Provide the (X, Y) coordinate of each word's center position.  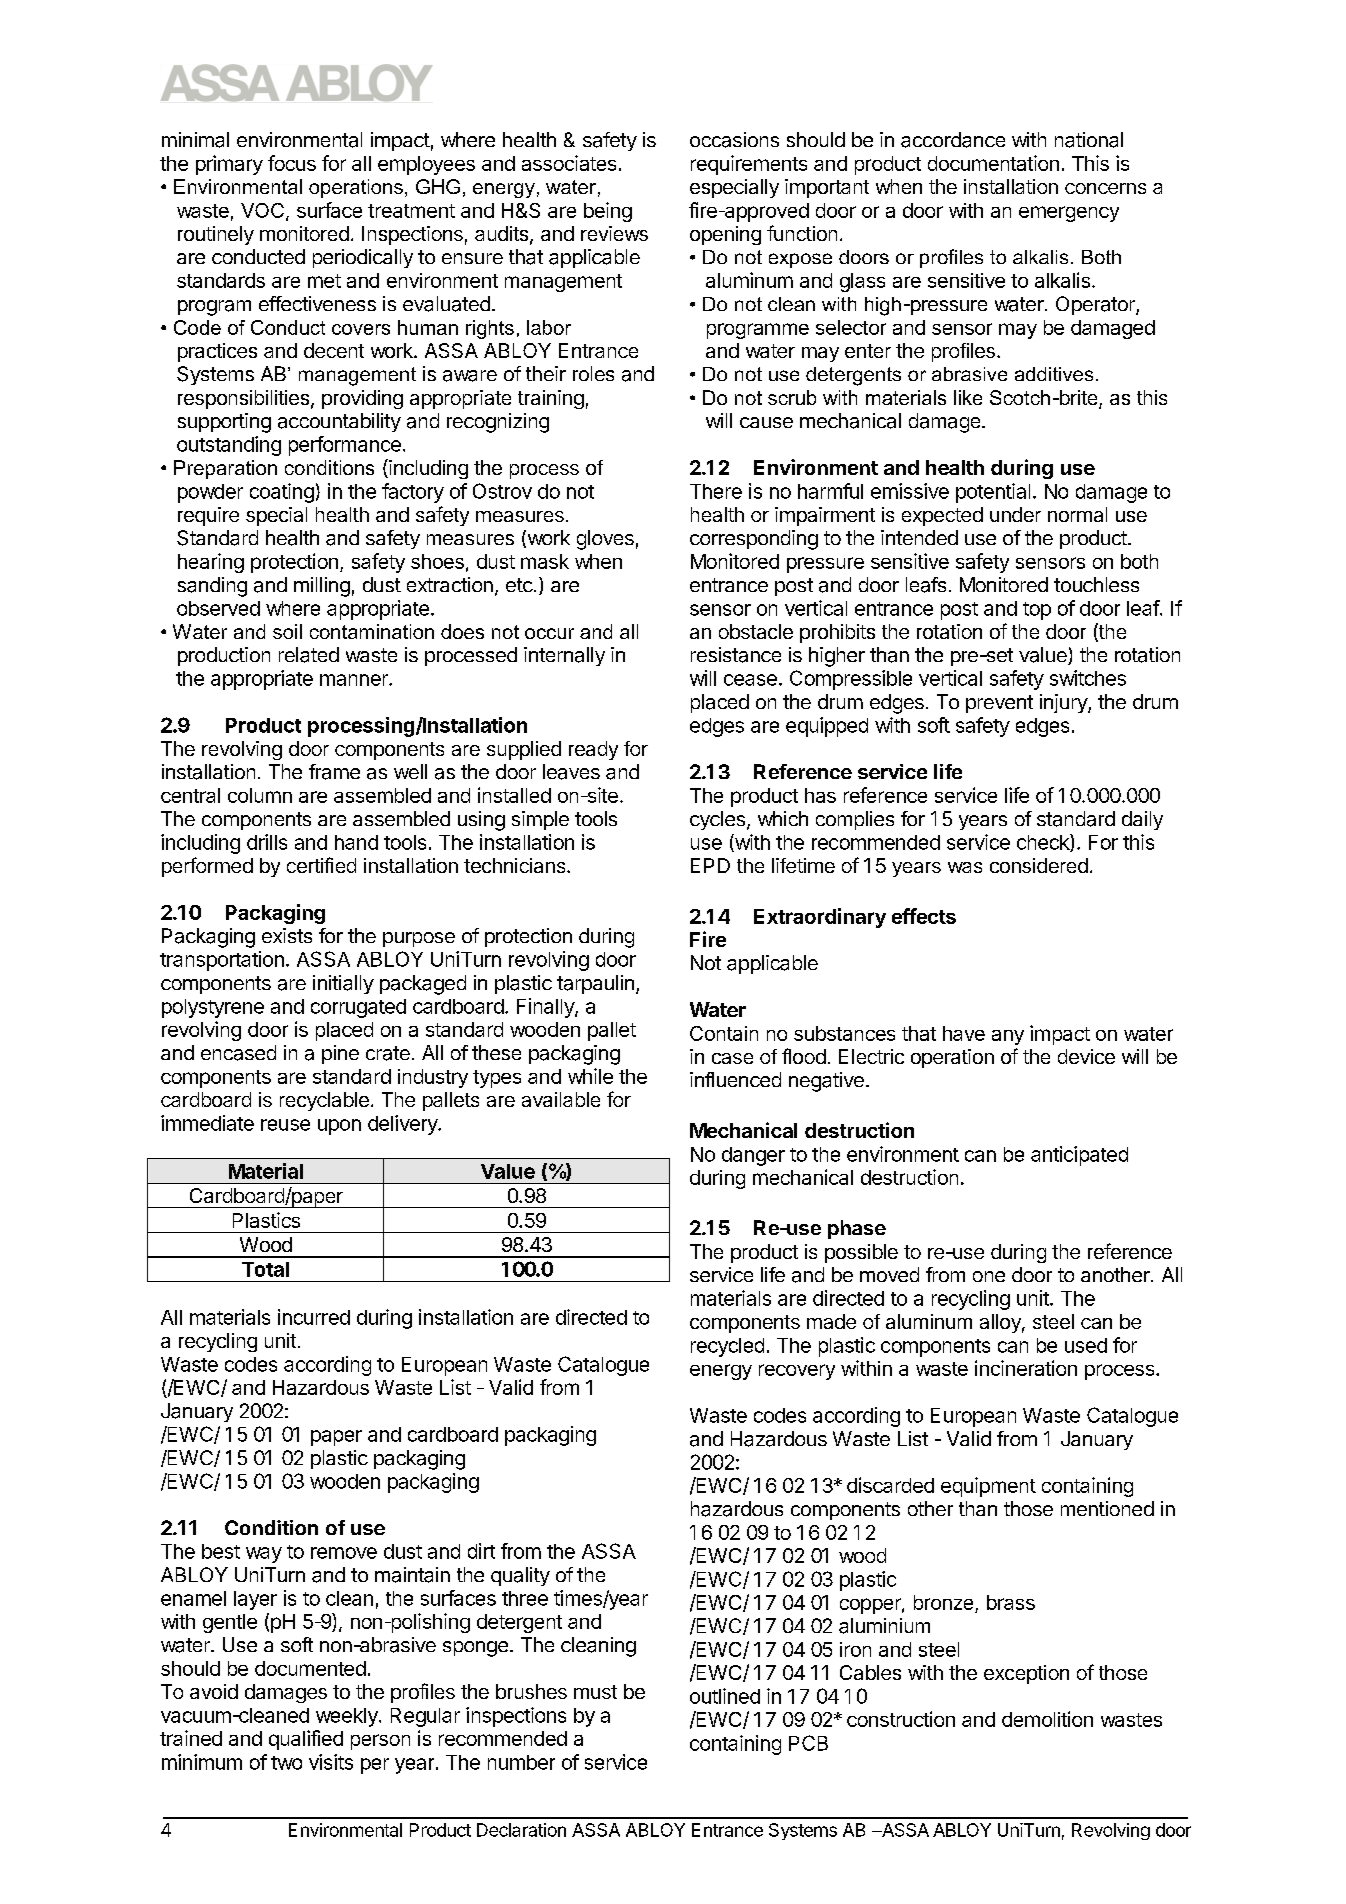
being (608, 212)
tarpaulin (595, 984)
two (286, 1763)
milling (322, 587)
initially (343, 984)
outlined (725, 1696)
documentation (993, 163)
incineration (1026, 1368)
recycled (727, 1347)
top (1037, 611)
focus (292, 163)
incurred (314, 1317)
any (1008, 1037)
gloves (605, 540)
